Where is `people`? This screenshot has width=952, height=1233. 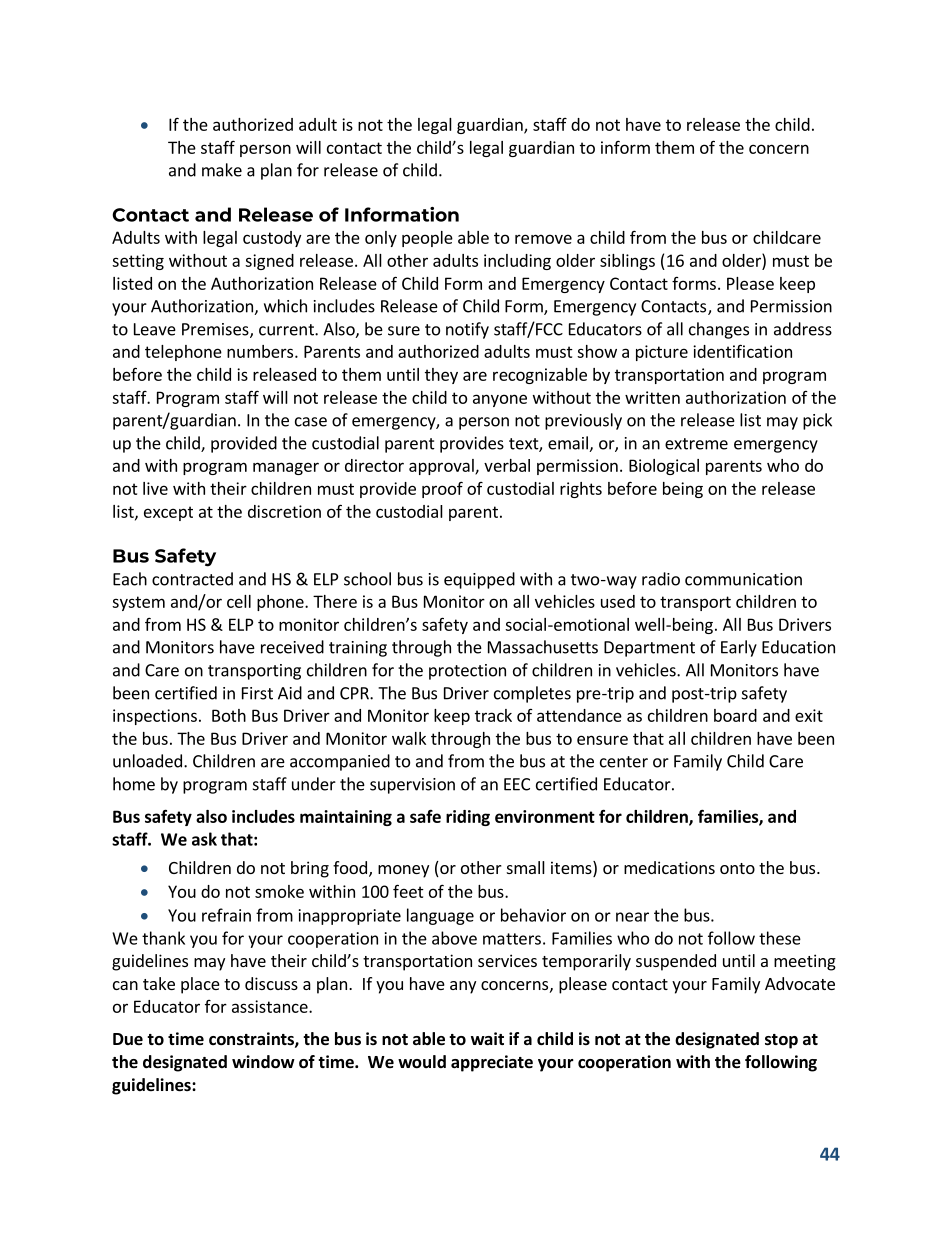
people is located at coordinates (427, 239).
